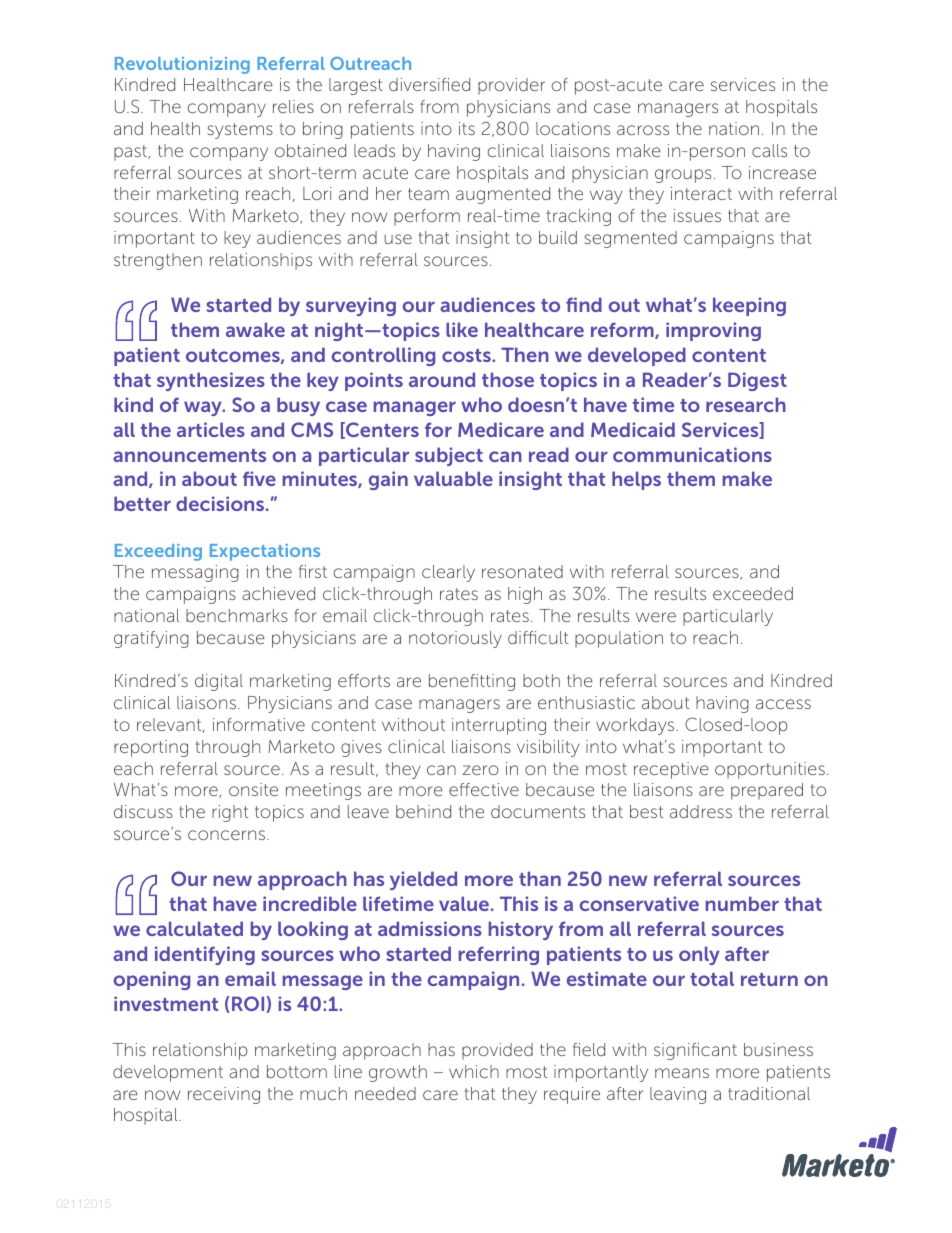  I want to click on diversified, so click(429, 84).
